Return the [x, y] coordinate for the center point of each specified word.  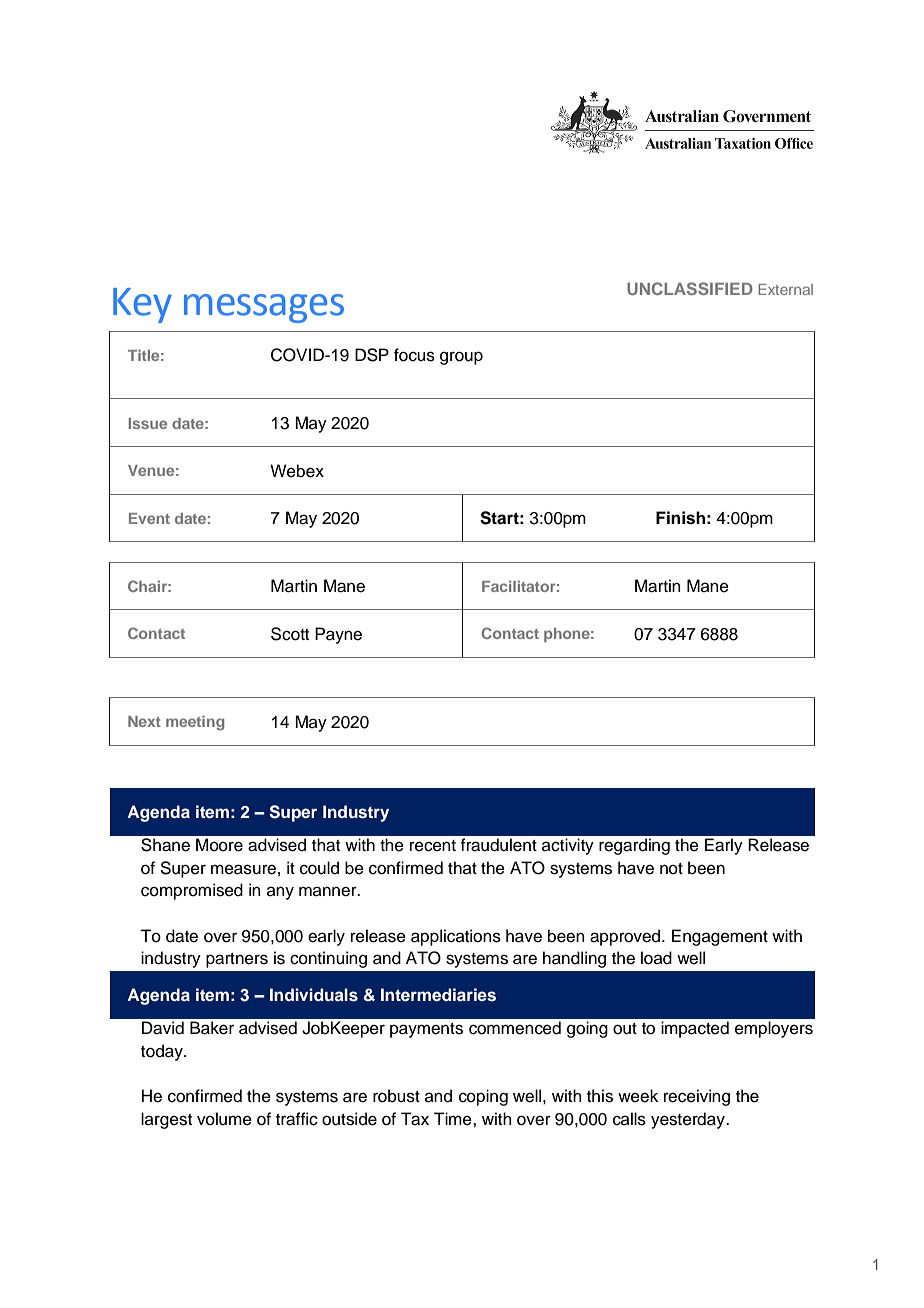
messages [264, 308]
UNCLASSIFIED [690, 288]
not [671, 869]
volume [224, 1119]
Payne [338, 635]
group [461, 358]
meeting [195, 723]
